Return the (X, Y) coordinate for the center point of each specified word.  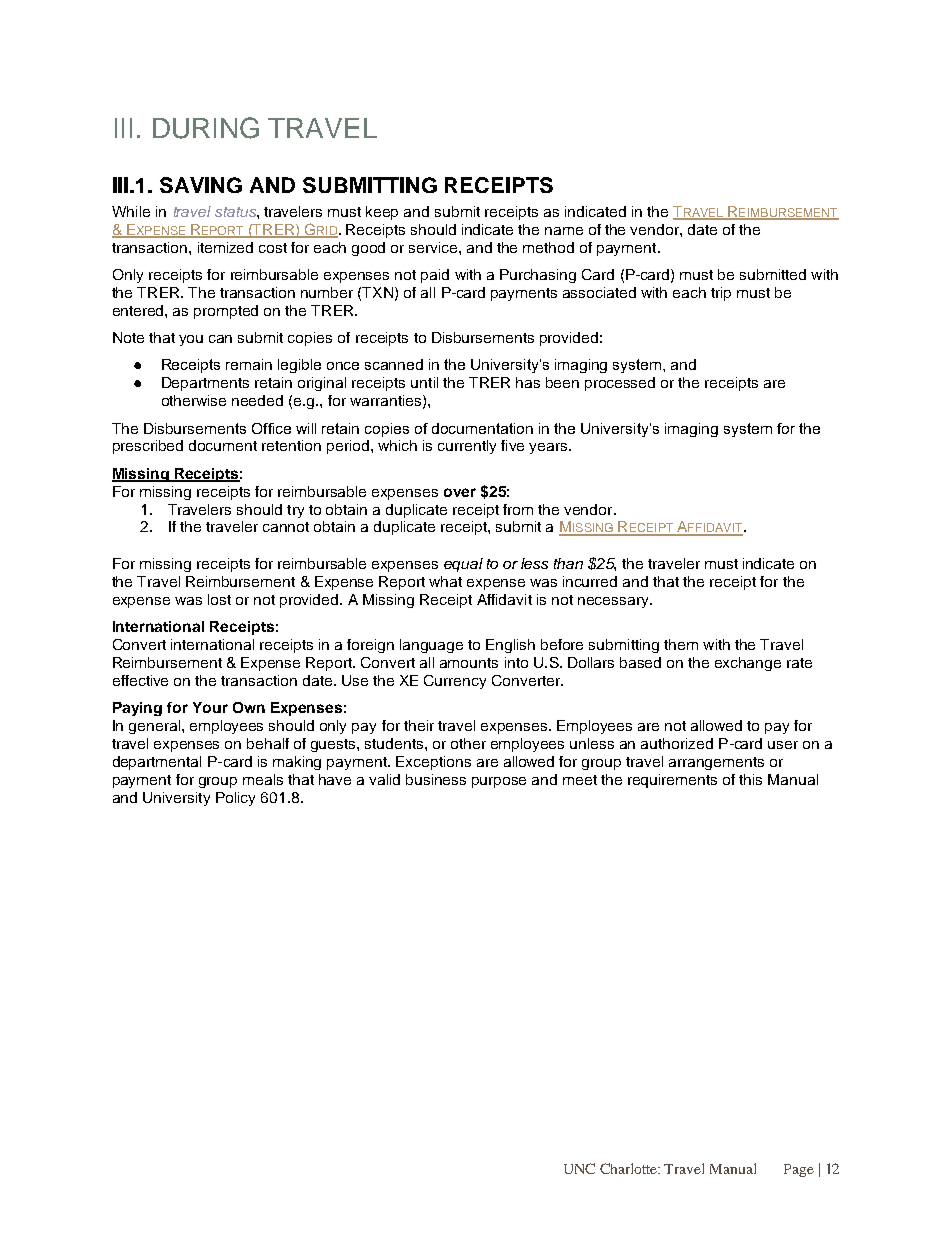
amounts (469, 663)
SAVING (201, 185)
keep (382, 213)
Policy (235, 799)
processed (620, 384)
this (750, 779)
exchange (748, 664)
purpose (499, 782)
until (424, 382)
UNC (579, 1168)
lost (219, 599)
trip (721, 294)
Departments (205, 384)
